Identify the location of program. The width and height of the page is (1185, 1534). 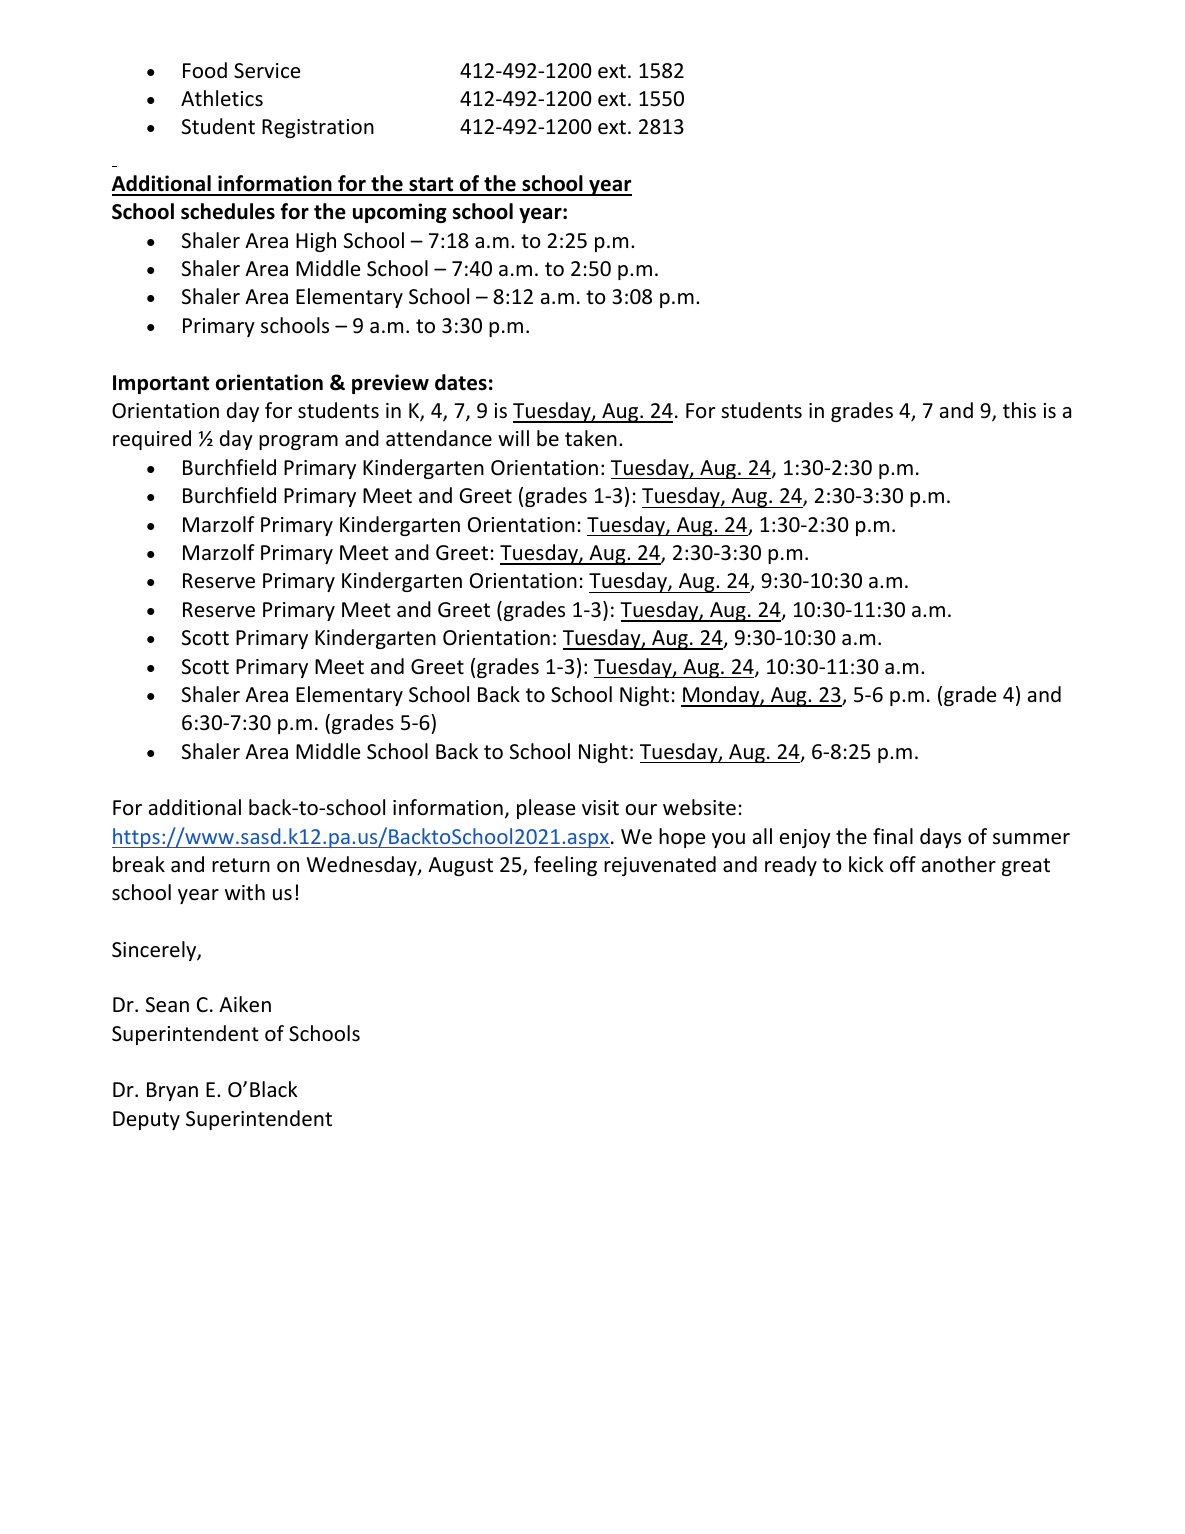
(298, 442).
